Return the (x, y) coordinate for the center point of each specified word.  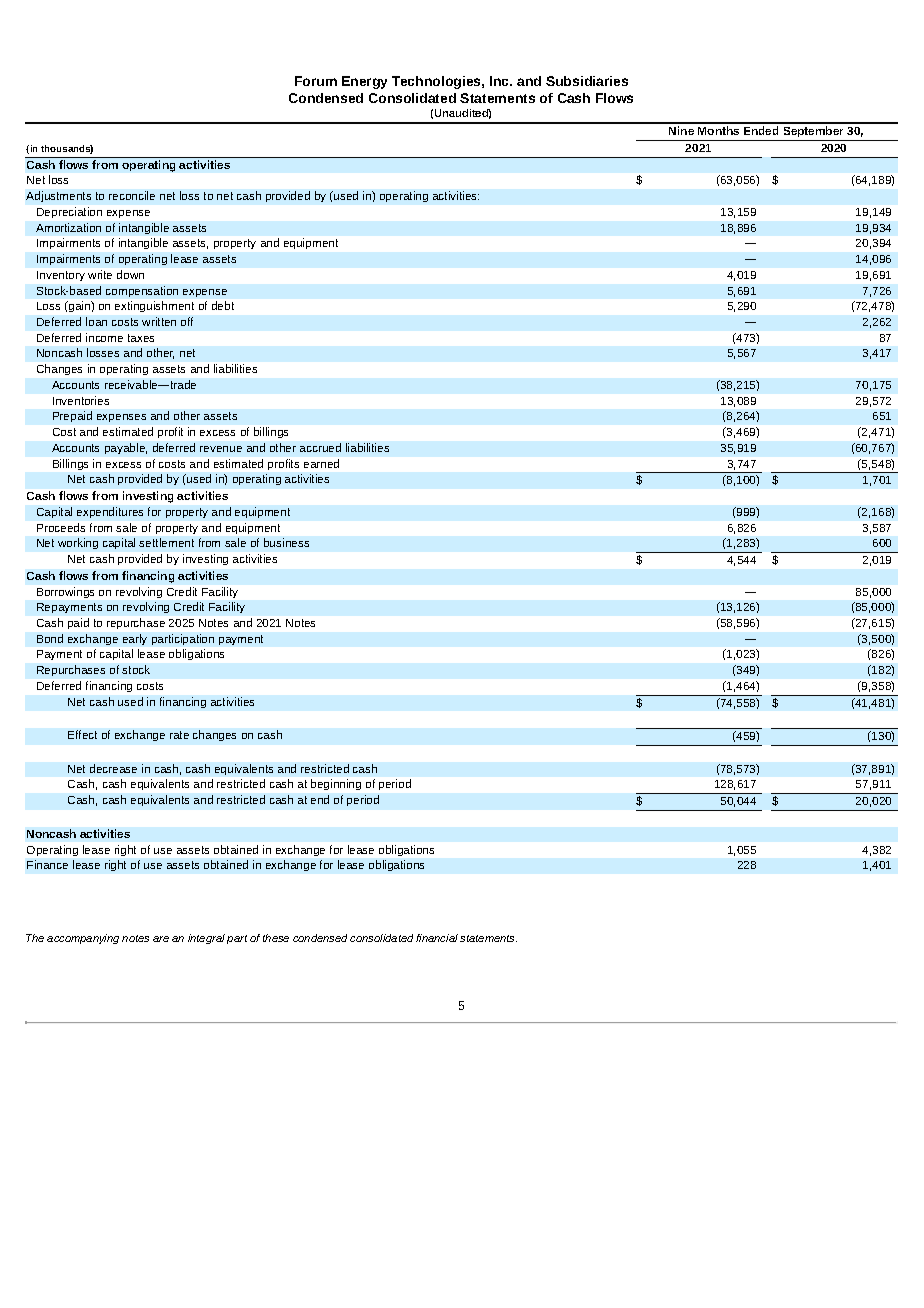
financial (437, 938)
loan (96, 321)
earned (321, 463)
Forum (316, 81)
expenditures (110, 512)
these (276, 938)
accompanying (83, 939)
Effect (82, 734)
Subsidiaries (587, 81)
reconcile (132, 195)
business (286, 542)
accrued (320, 447)
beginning (336, 784)
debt (223, 305)
